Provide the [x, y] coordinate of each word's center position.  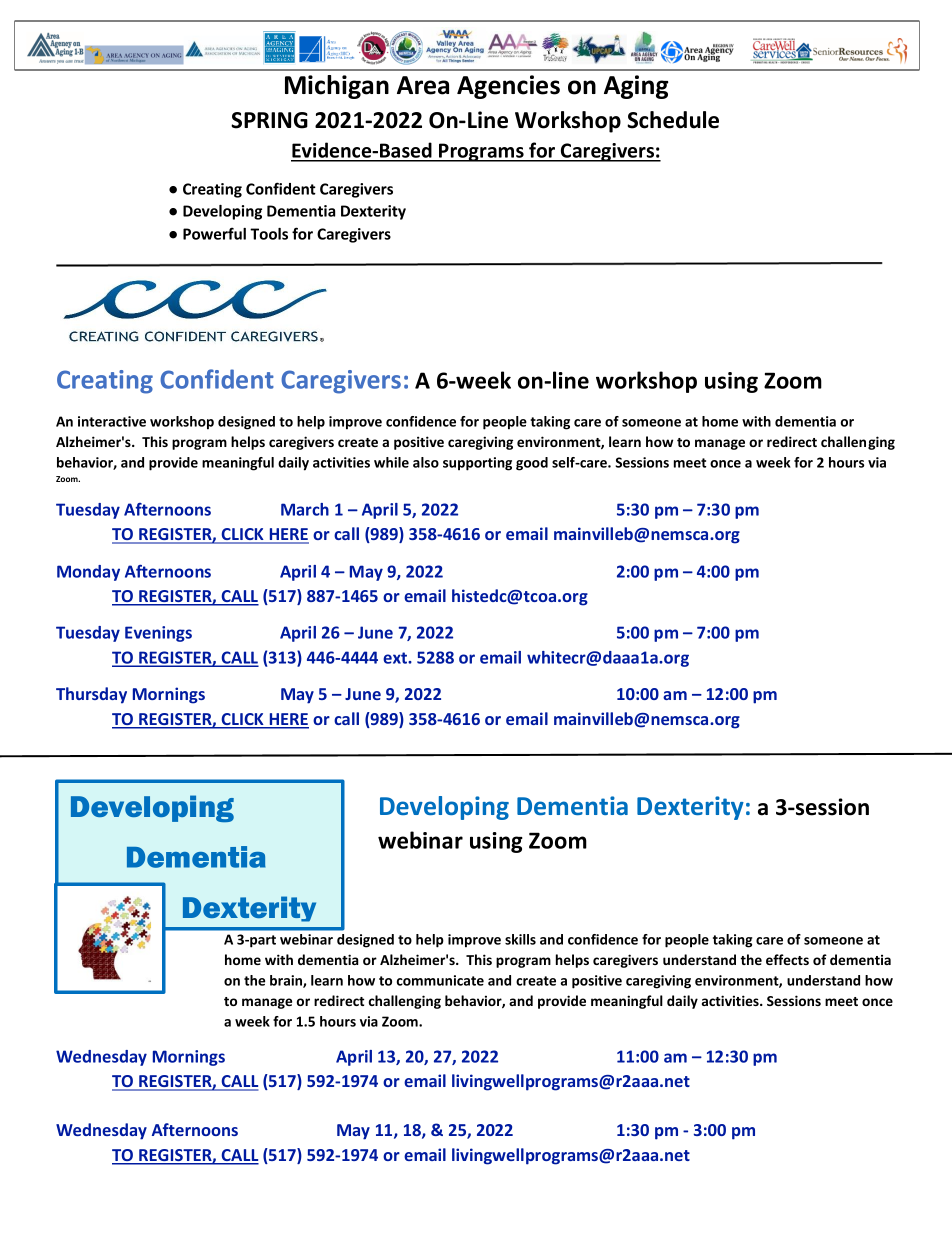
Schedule [673, 120]
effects [787, 959]
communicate [440, 980]
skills [520, 939]
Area [423, 85]
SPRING [269, 120]
